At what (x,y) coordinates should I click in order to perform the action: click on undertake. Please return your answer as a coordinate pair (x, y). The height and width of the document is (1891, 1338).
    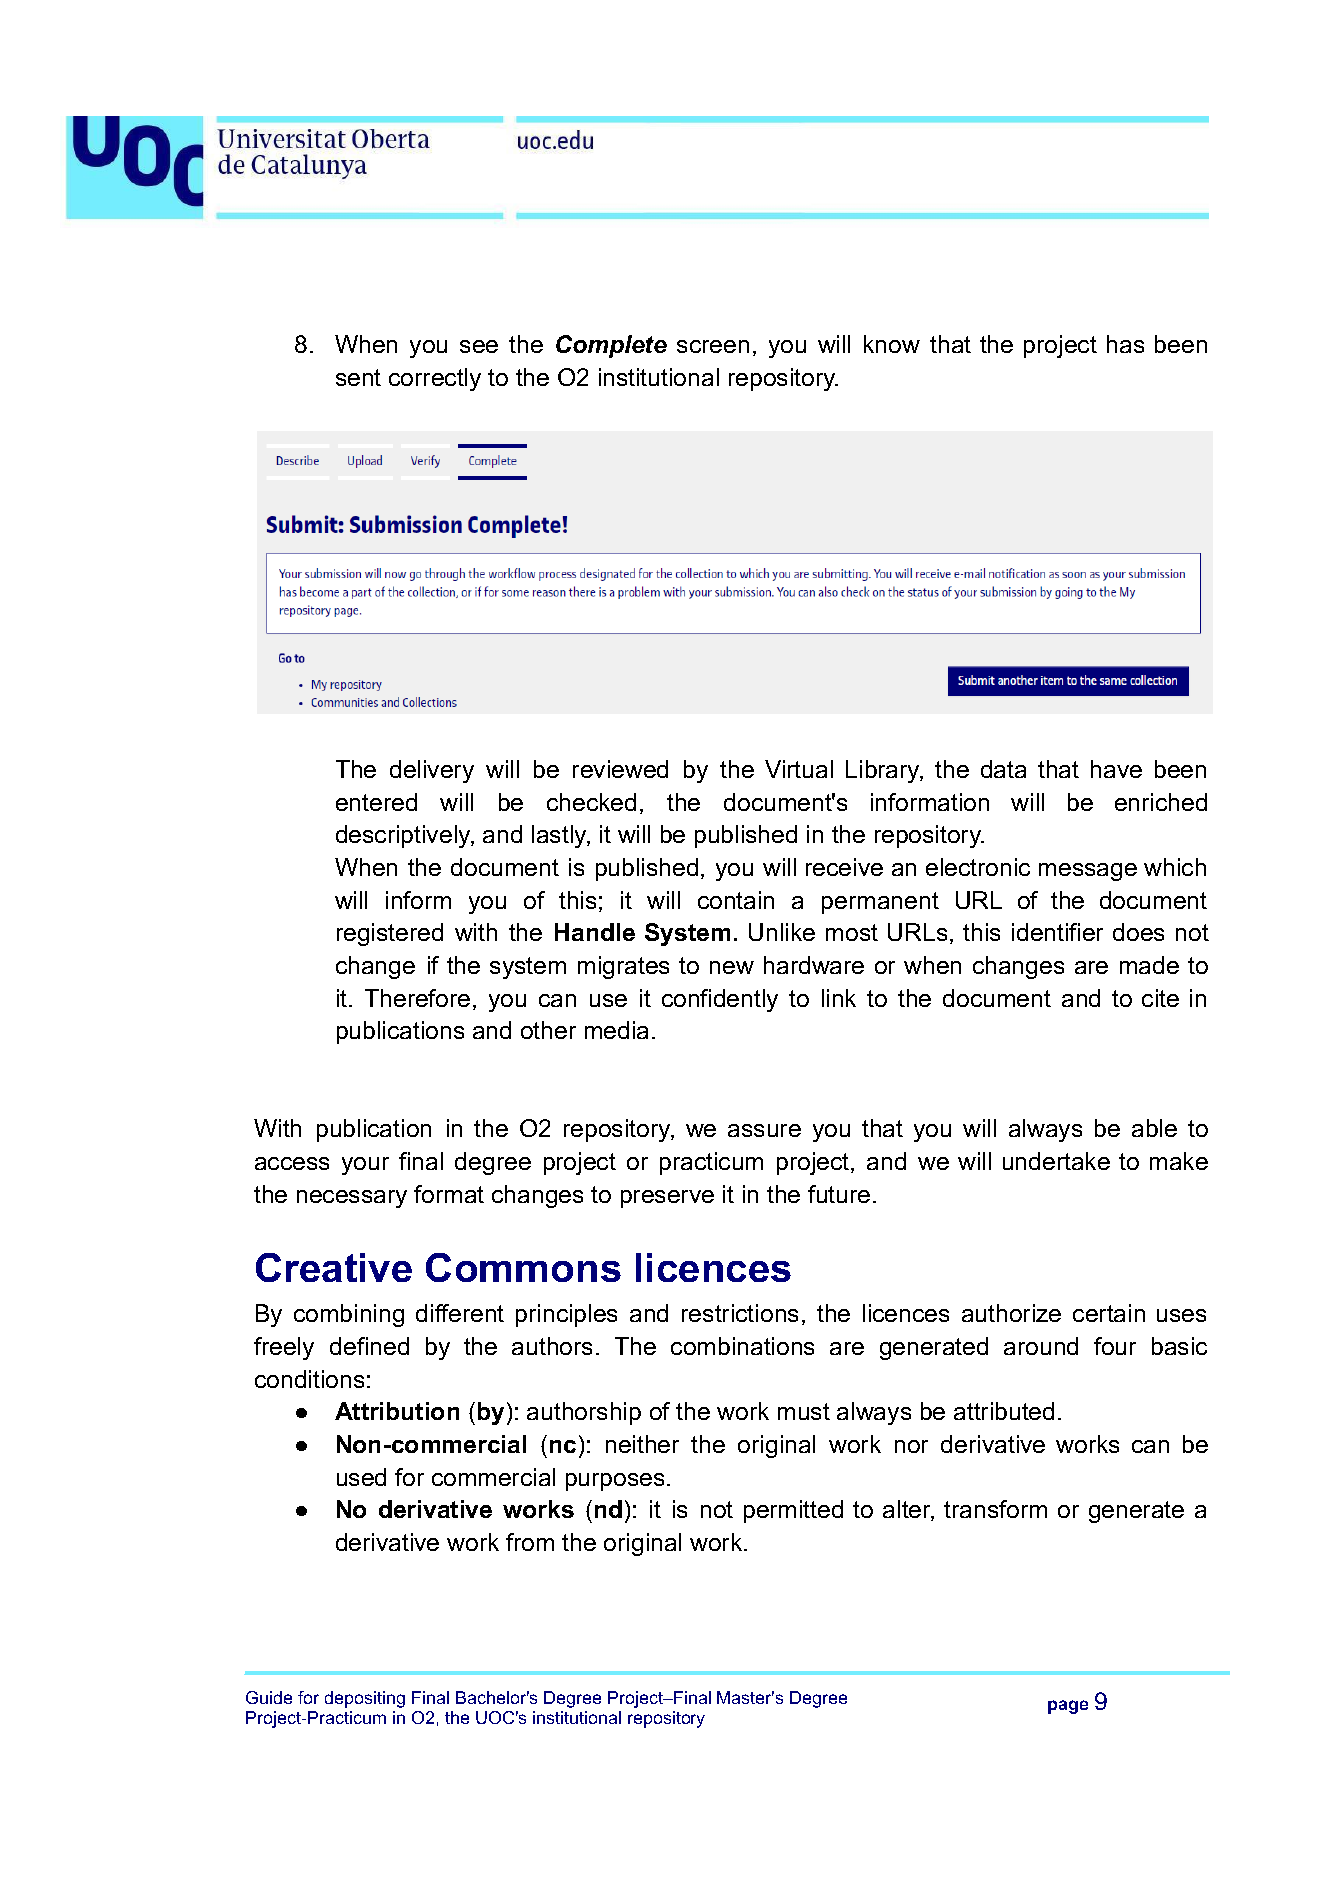
    Looking at the image, I should click on (1056, 1161).
